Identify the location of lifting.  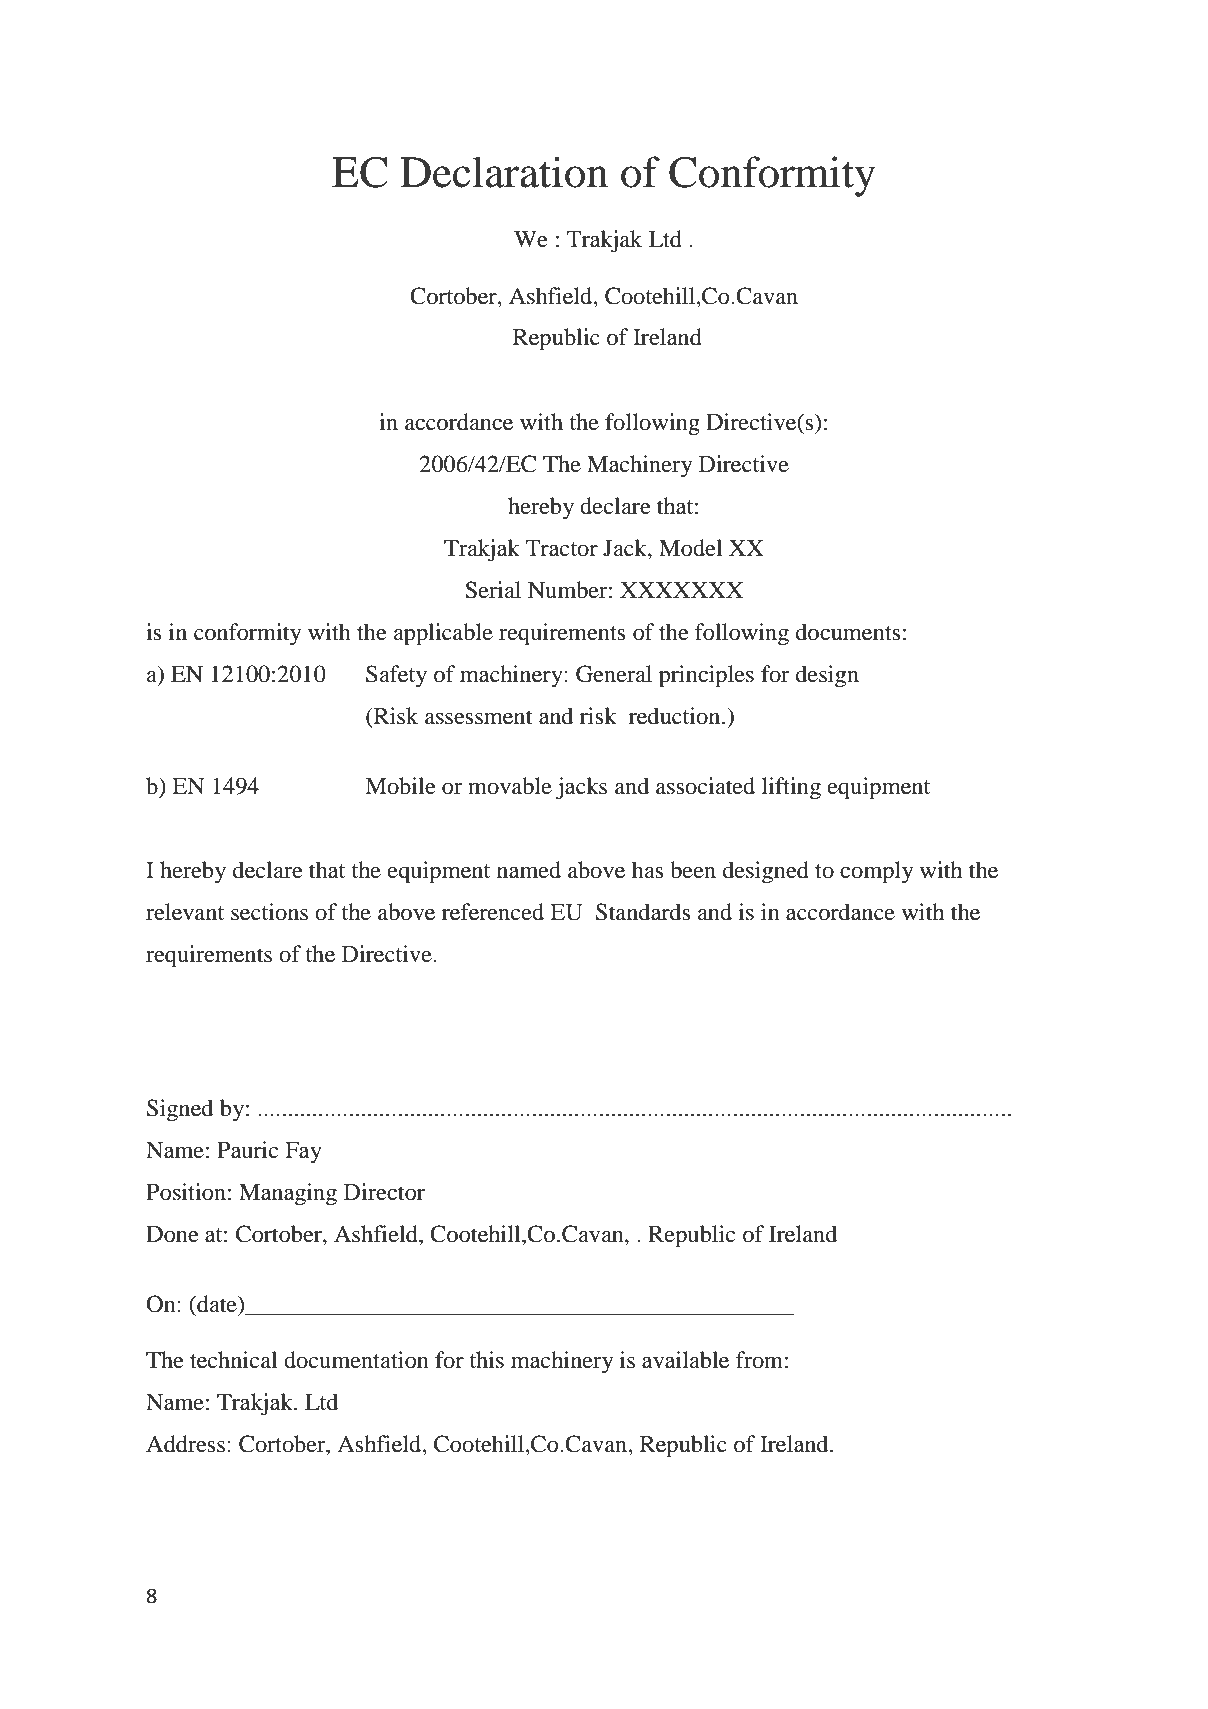
(791, 788).
